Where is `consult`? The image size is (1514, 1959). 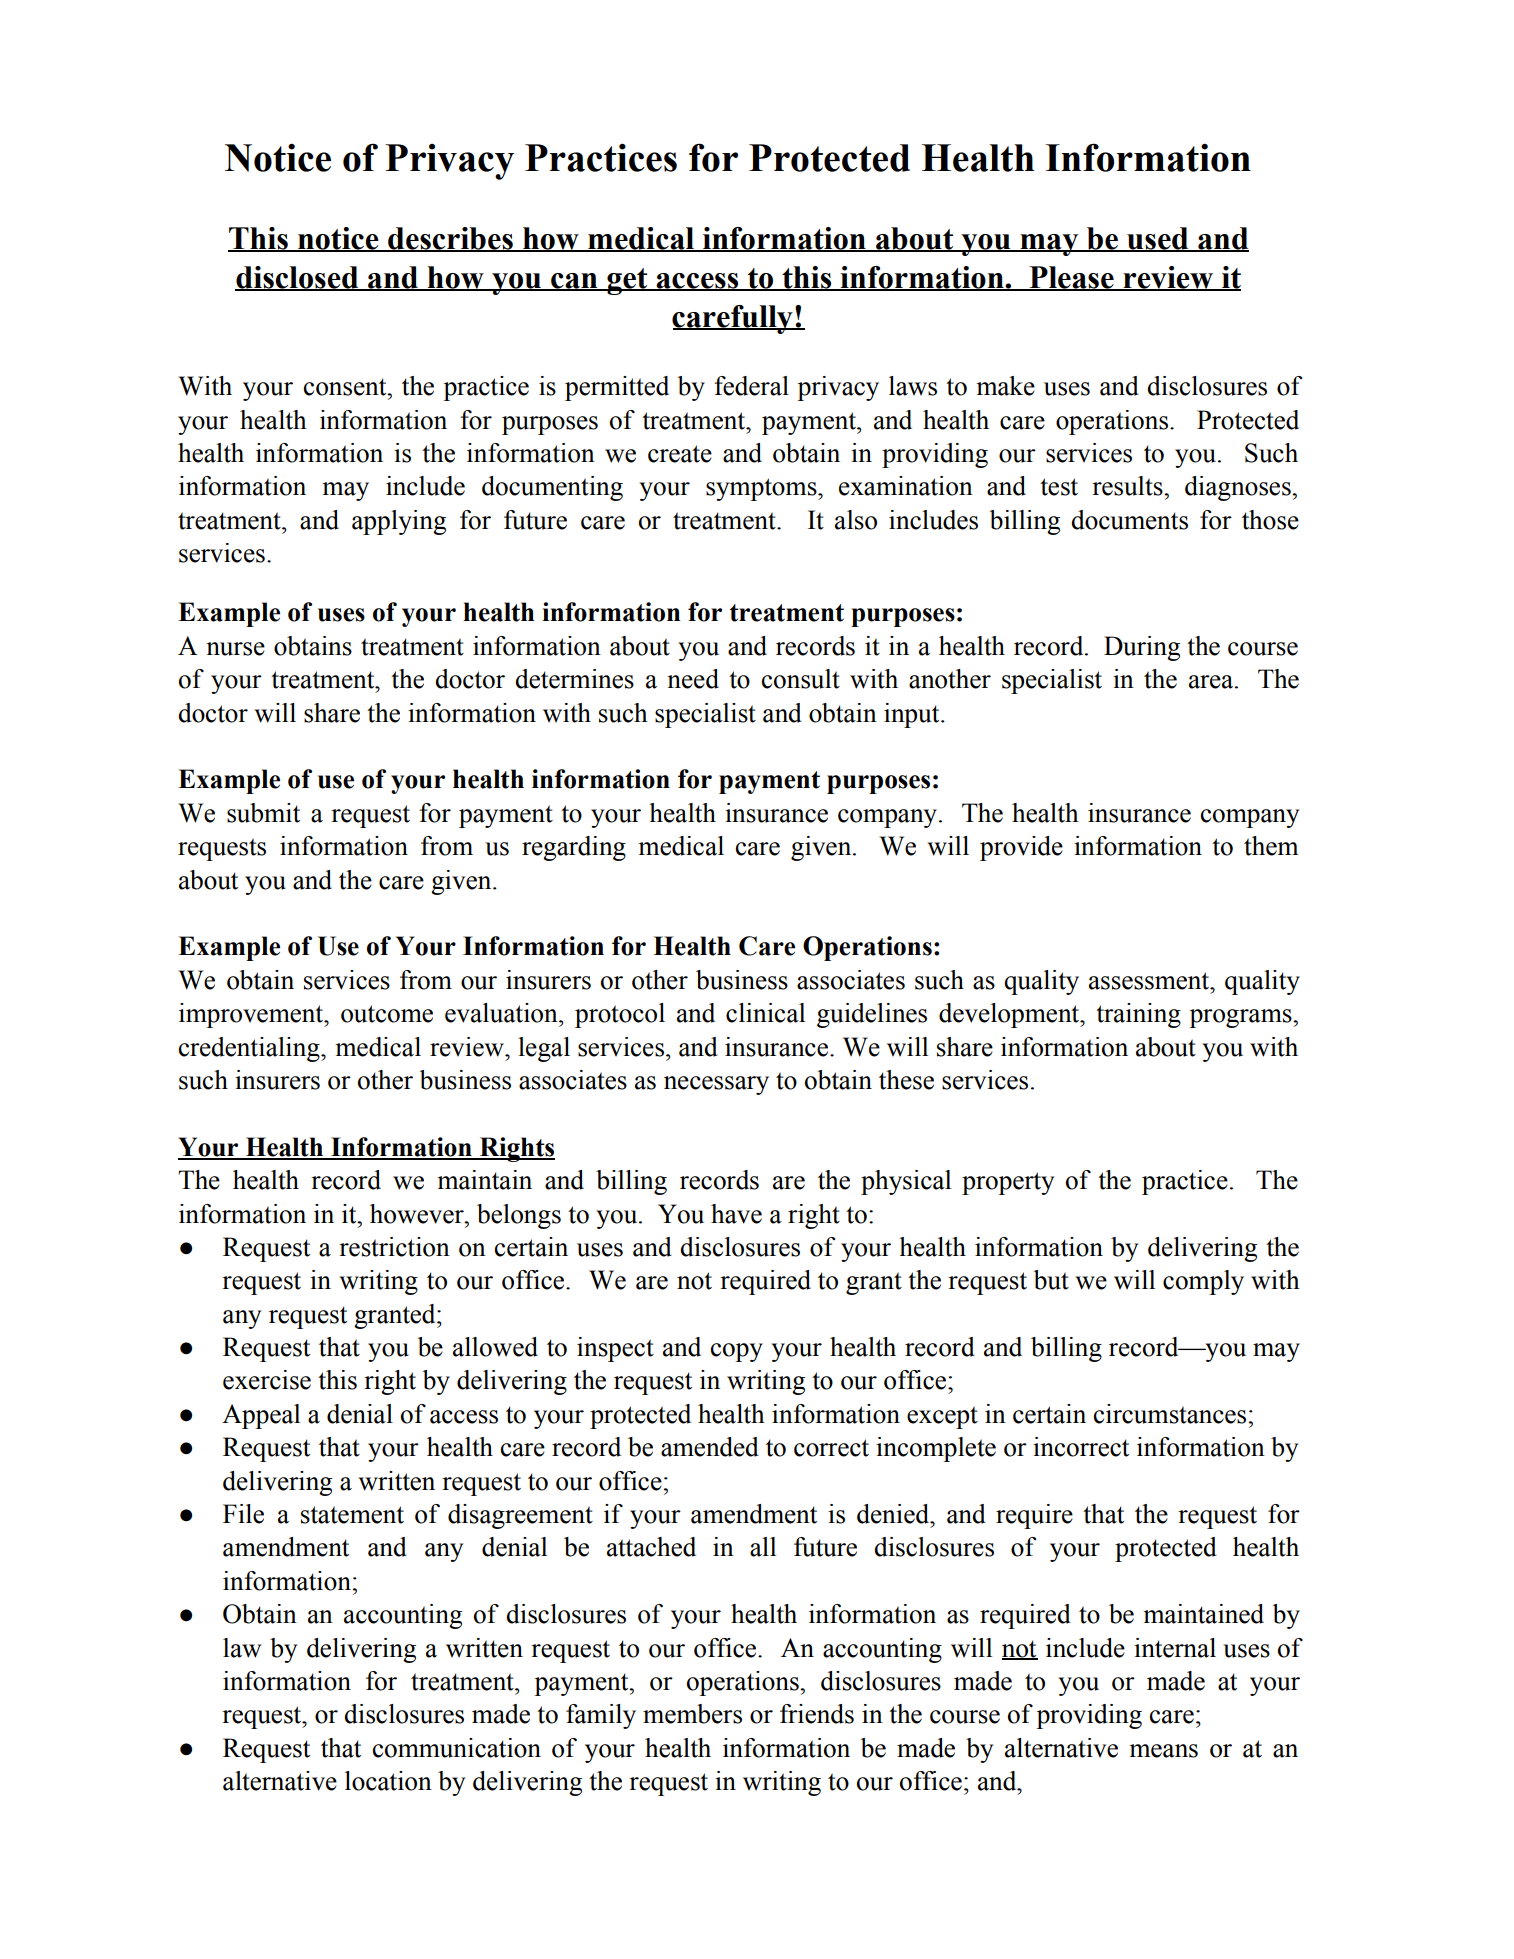 consult is located at coordinates (801, 679).
